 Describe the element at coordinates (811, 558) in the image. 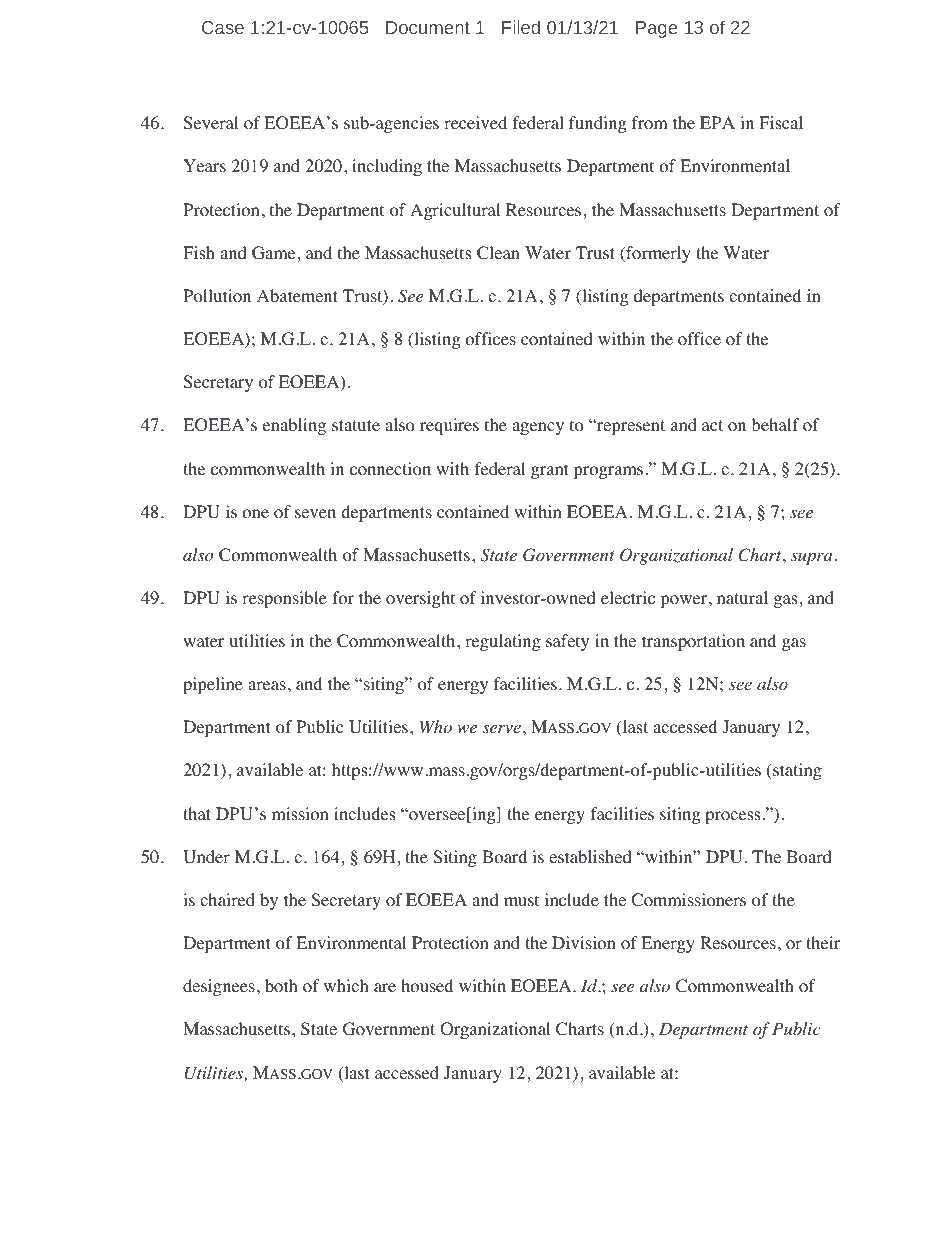

I see `supra` at that location.
